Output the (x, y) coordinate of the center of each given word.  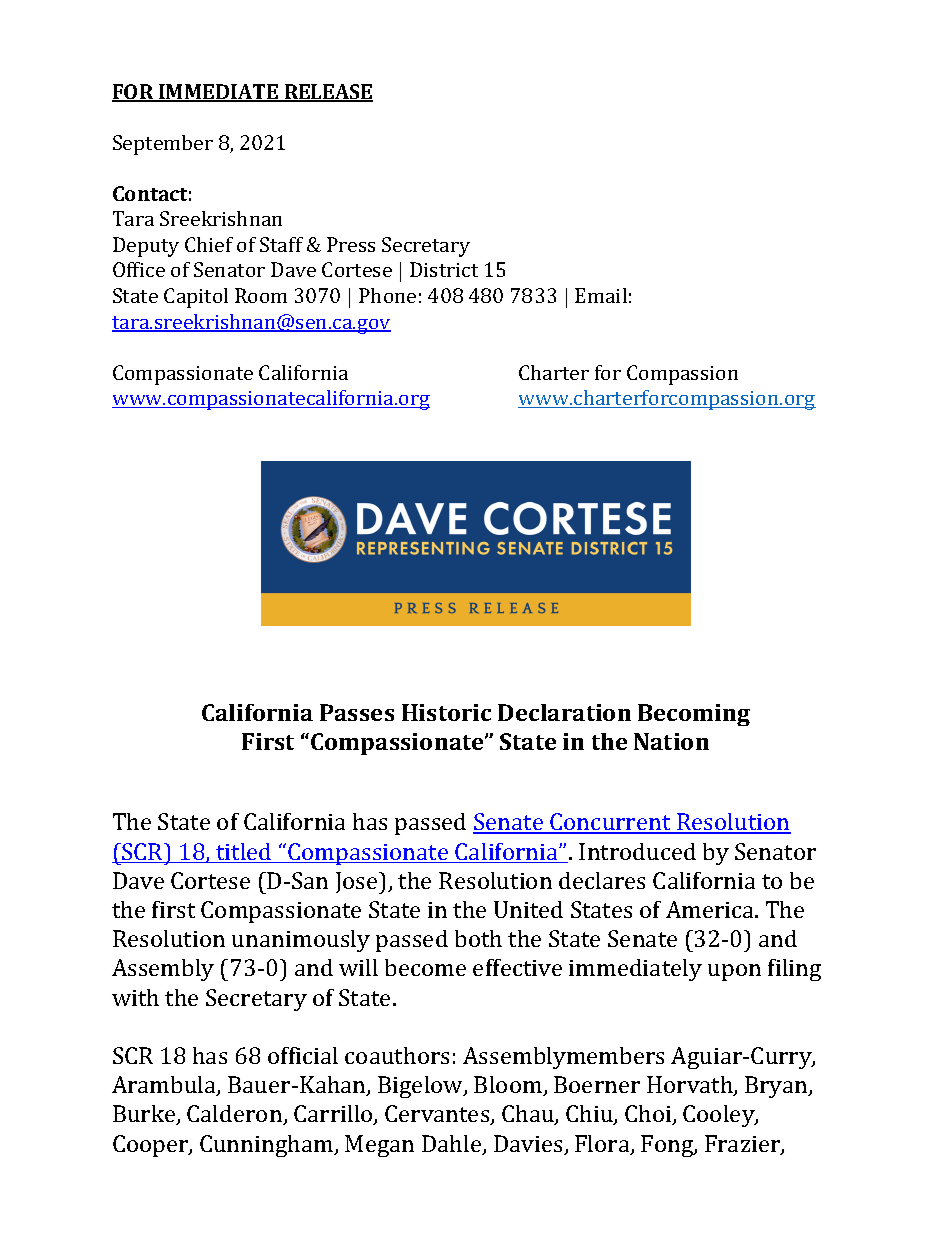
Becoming (694, 715)
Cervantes (438, 1115)
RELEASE (328, 93)
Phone (387, 295)
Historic (446, 712)
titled (244, 853)
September (163, 145)
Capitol (196, 298)
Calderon (236, 1115)
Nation (671, 741)
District (444, 269)
